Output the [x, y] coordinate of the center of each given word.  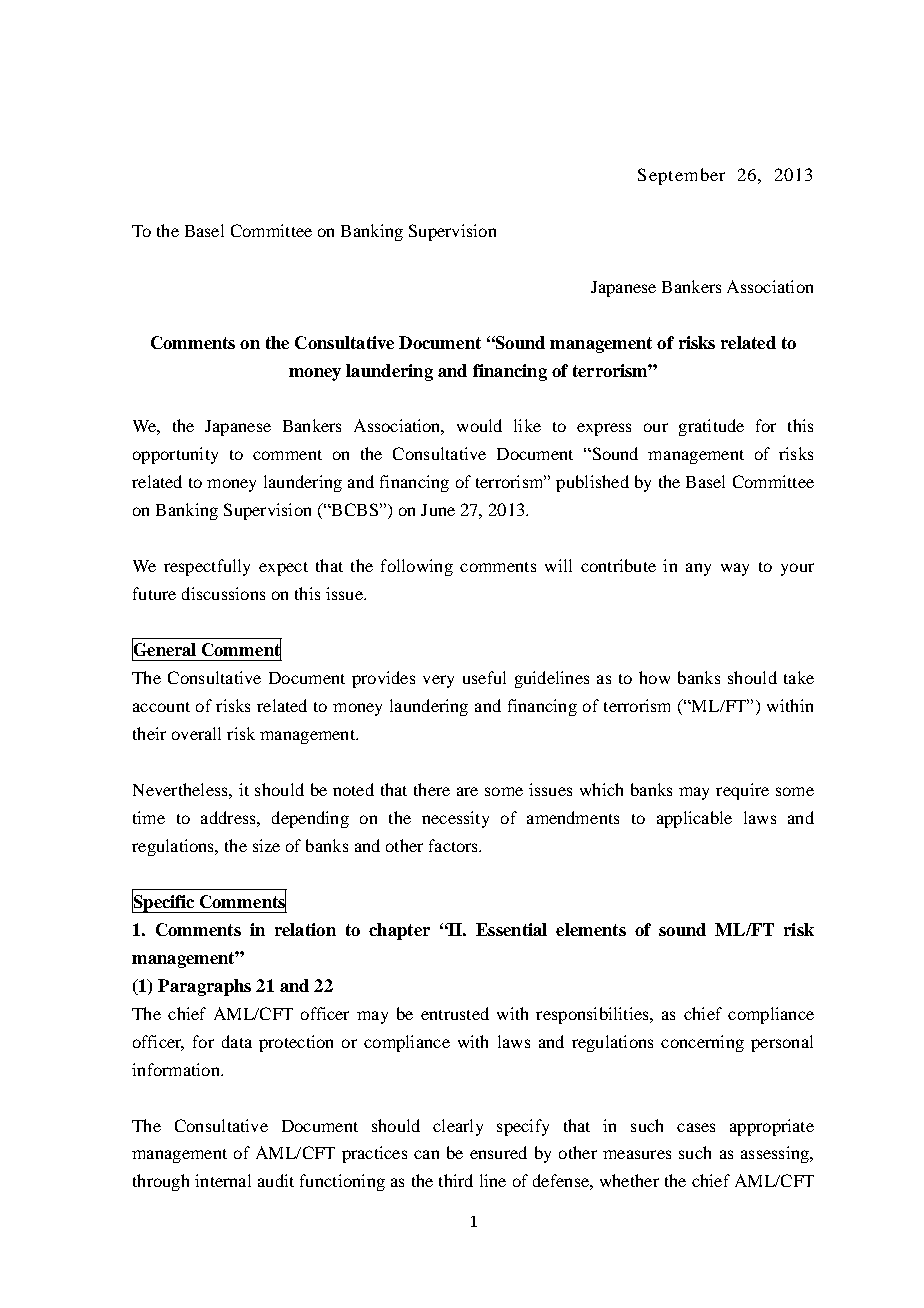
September [681, 176]
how [654, 677]
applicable [694, 819]
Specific [164, 903]
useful [484, 677]
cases [696, 1127]
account [161, 707]
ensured [498, 1152]
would [479, 425]
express [604, 429]
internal [223, 1180]
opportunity [175, 455]
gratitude [711, 427]
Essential [511, 929]
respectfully [207, 567]
